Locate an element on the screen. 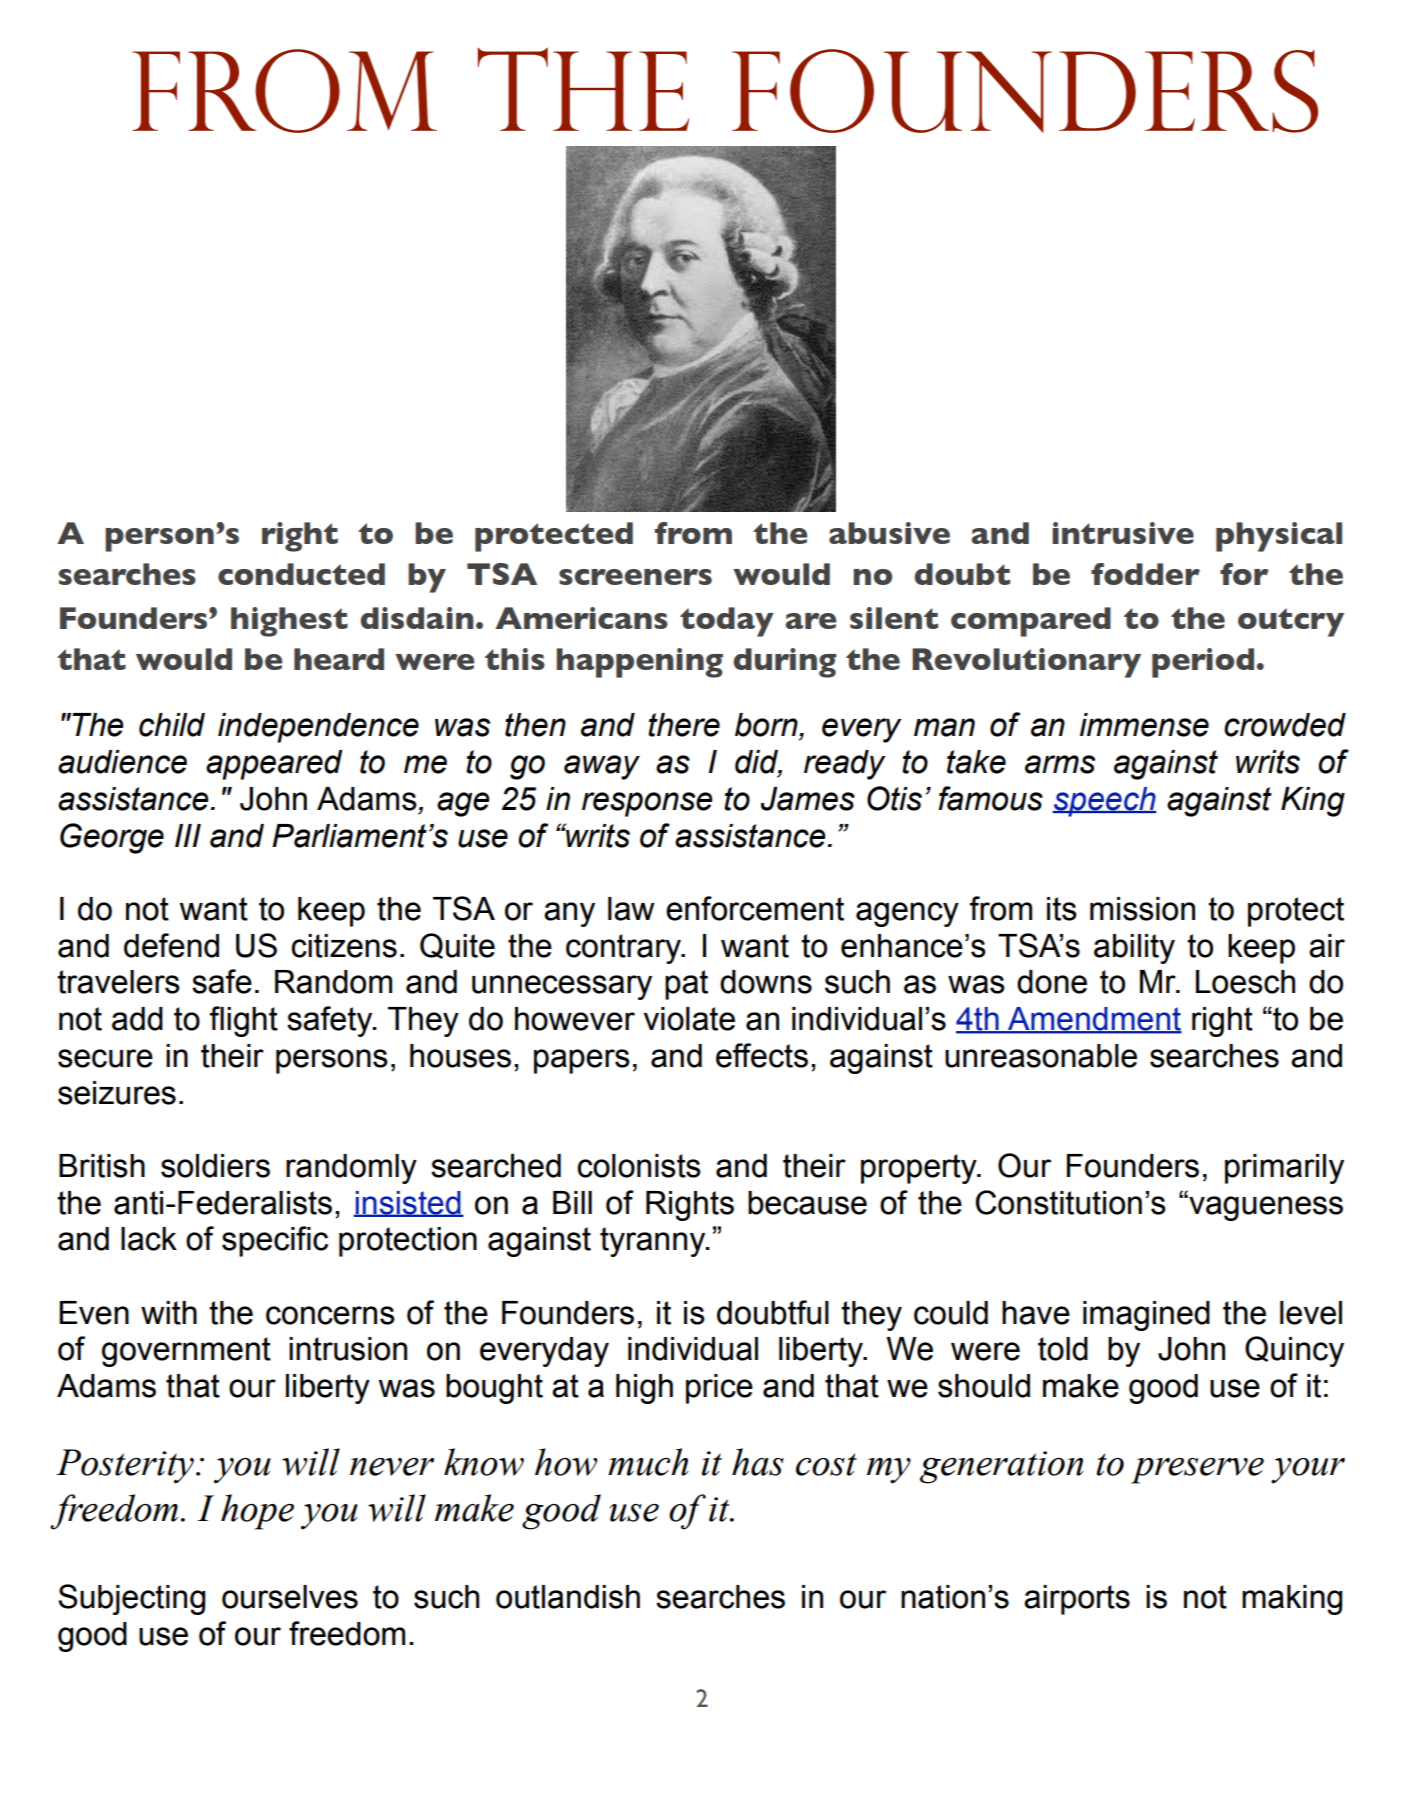 This screenshot has width=1404, height=1817. immense is located at coordinates (1144, 725).
